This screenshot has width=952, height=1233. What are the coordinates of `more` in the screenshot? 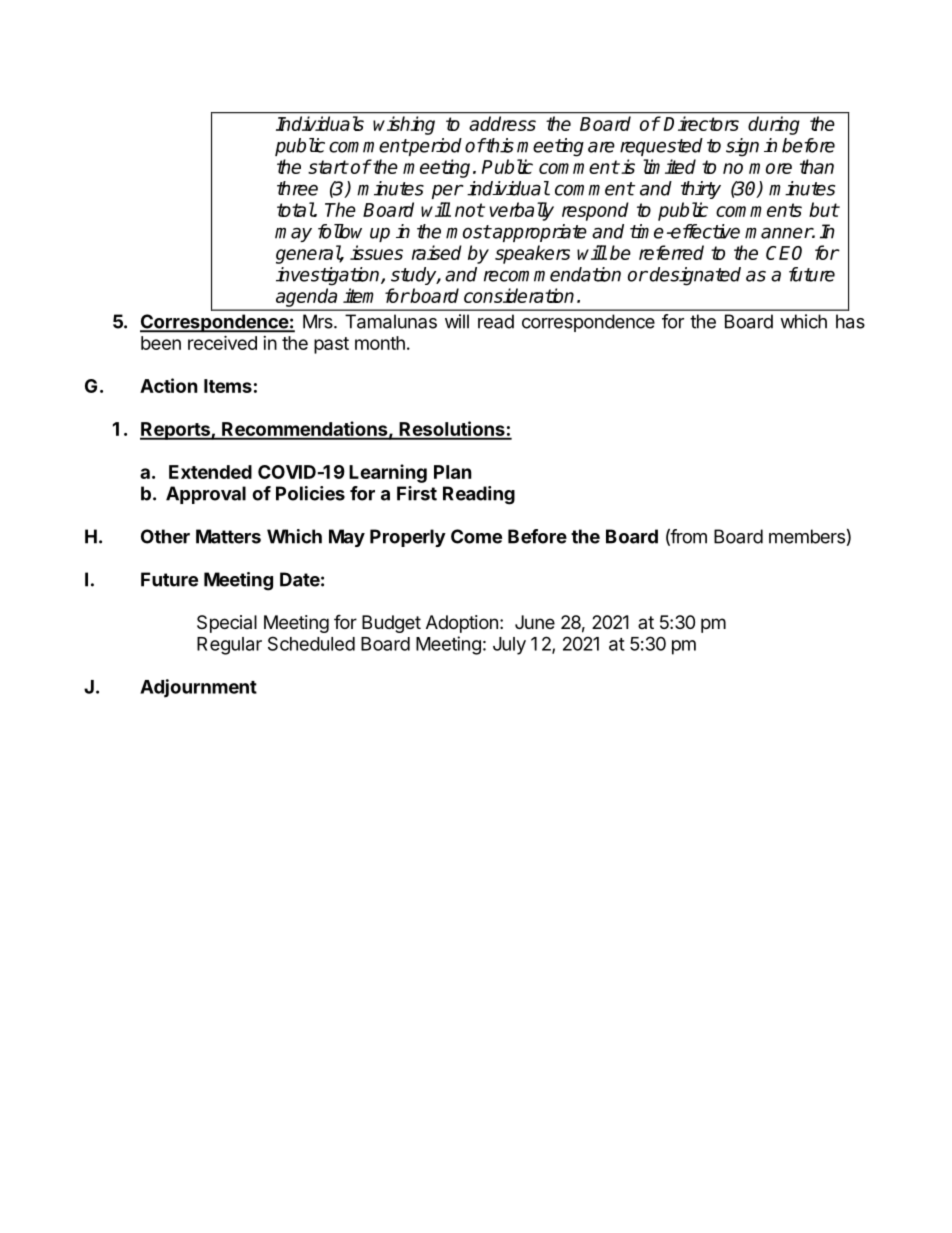 It's located at (770, 168).
